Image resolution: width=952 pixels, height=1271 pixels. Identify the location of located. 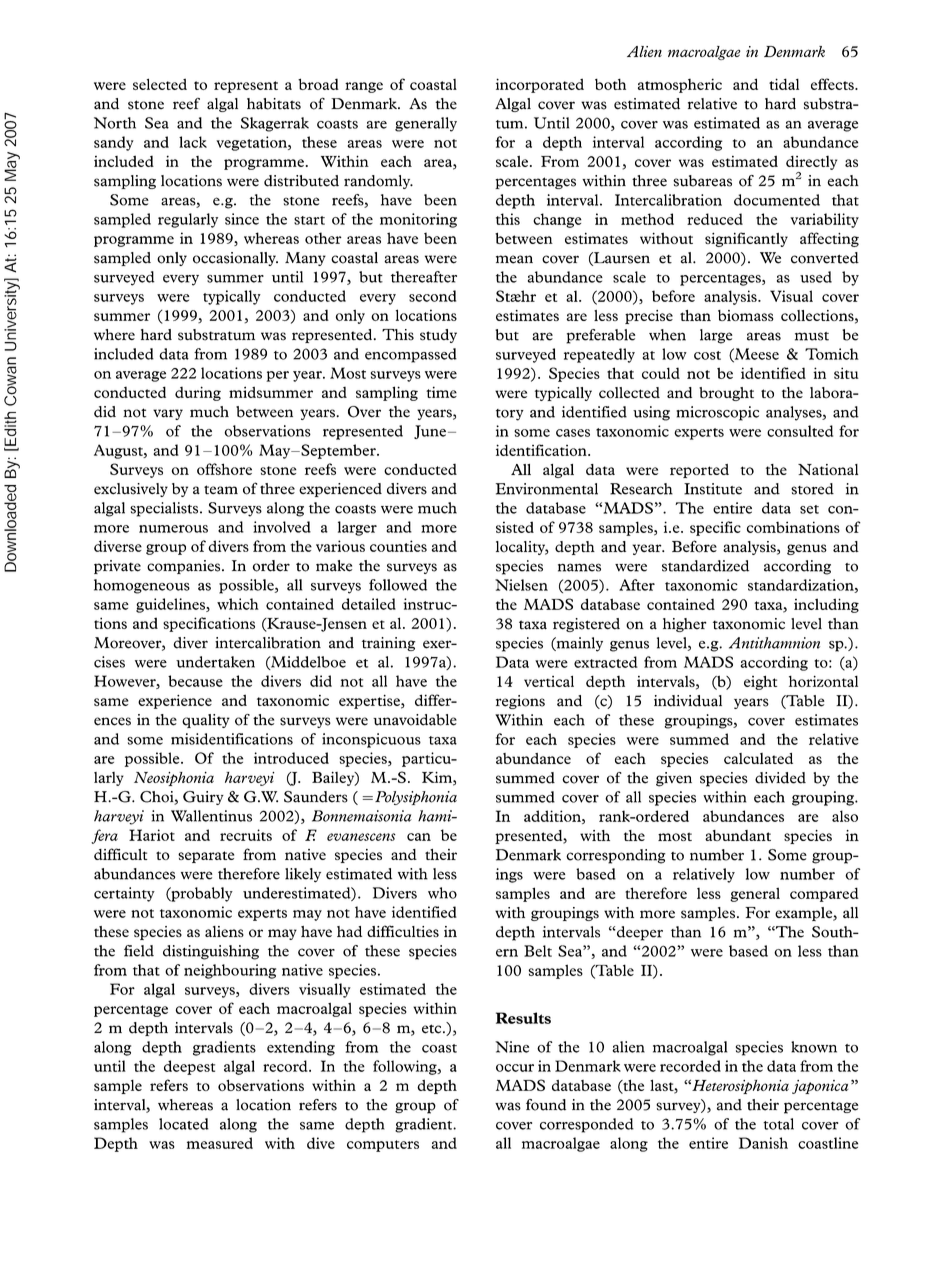
(184, 1124).
